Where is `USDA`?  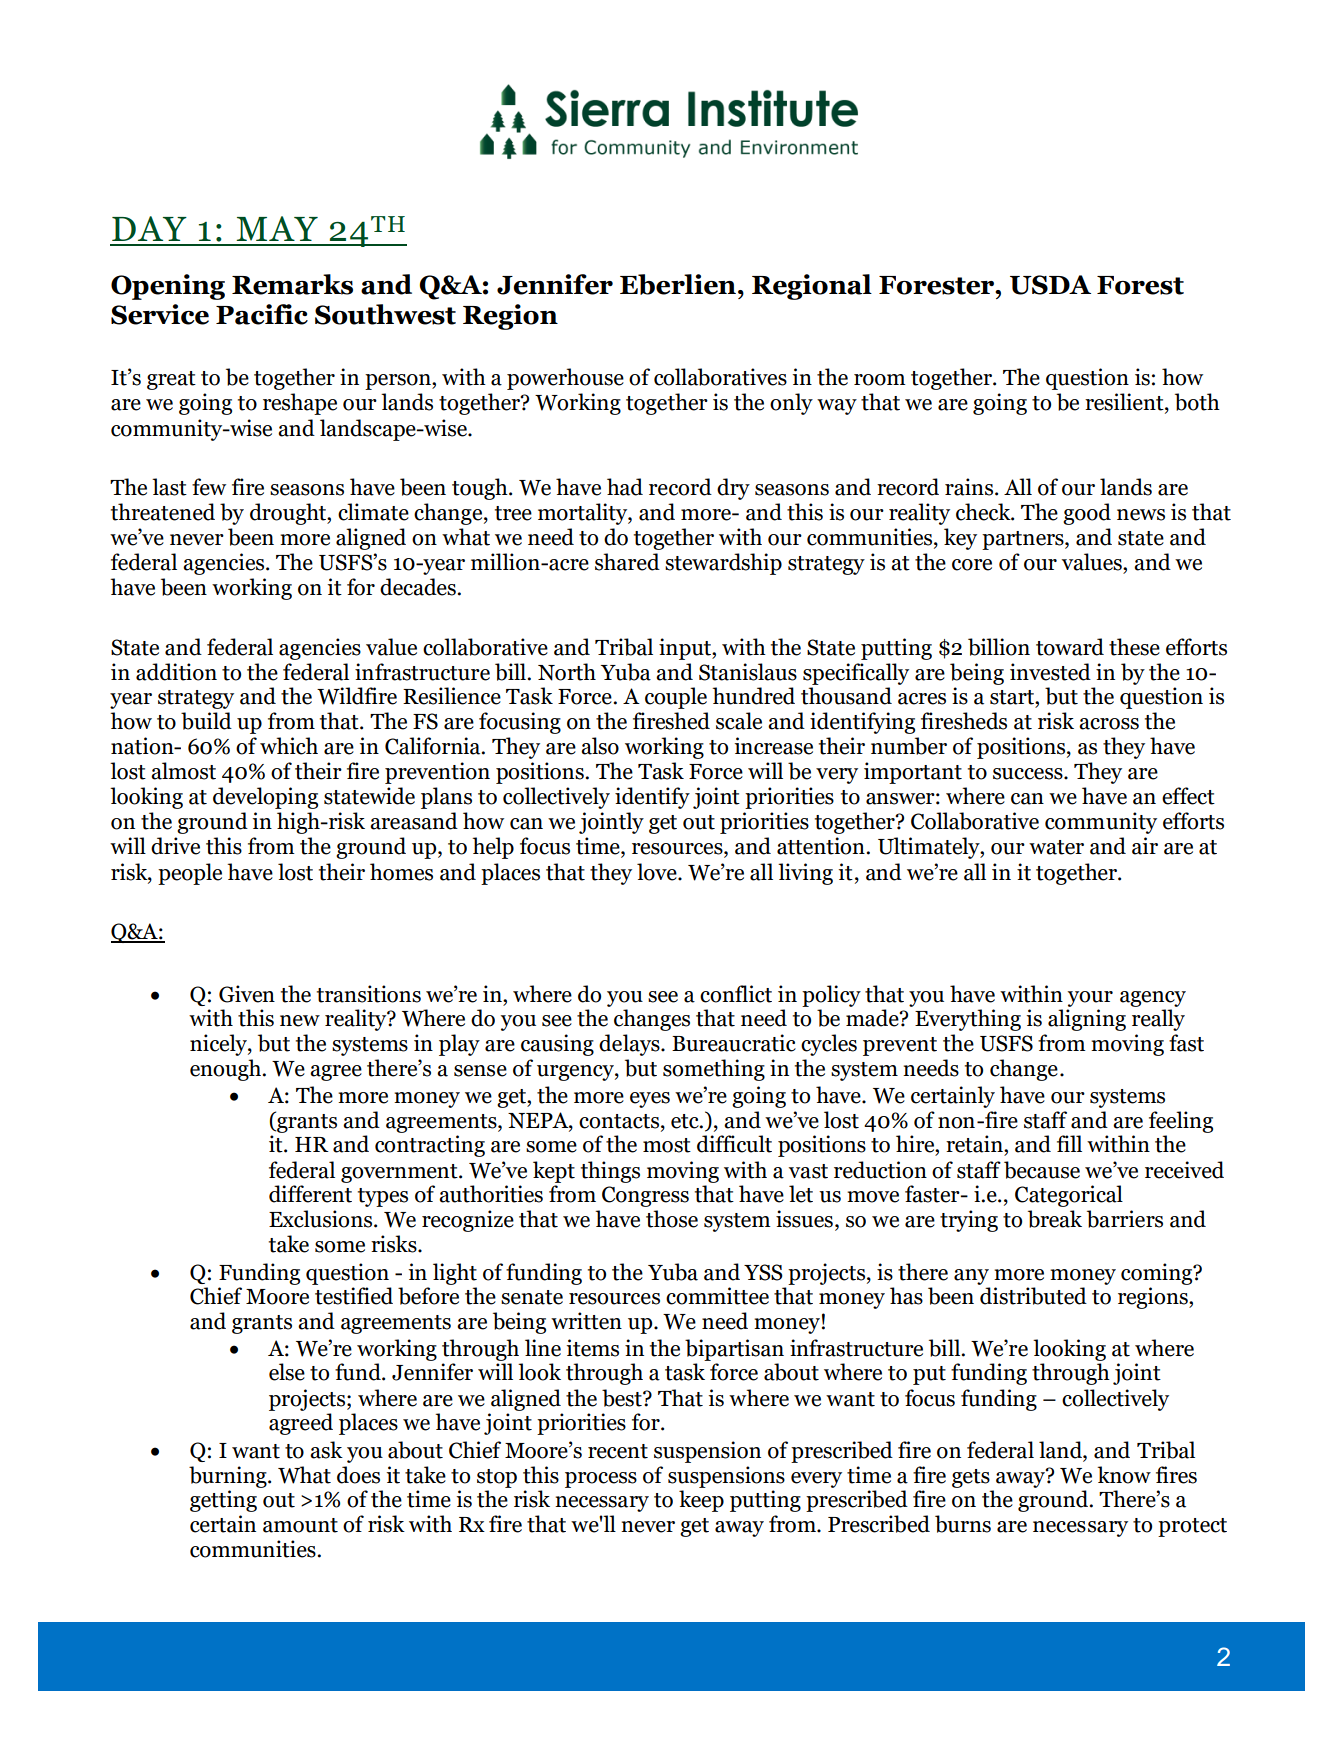 USDA is located at coordinates (1050, 285).
